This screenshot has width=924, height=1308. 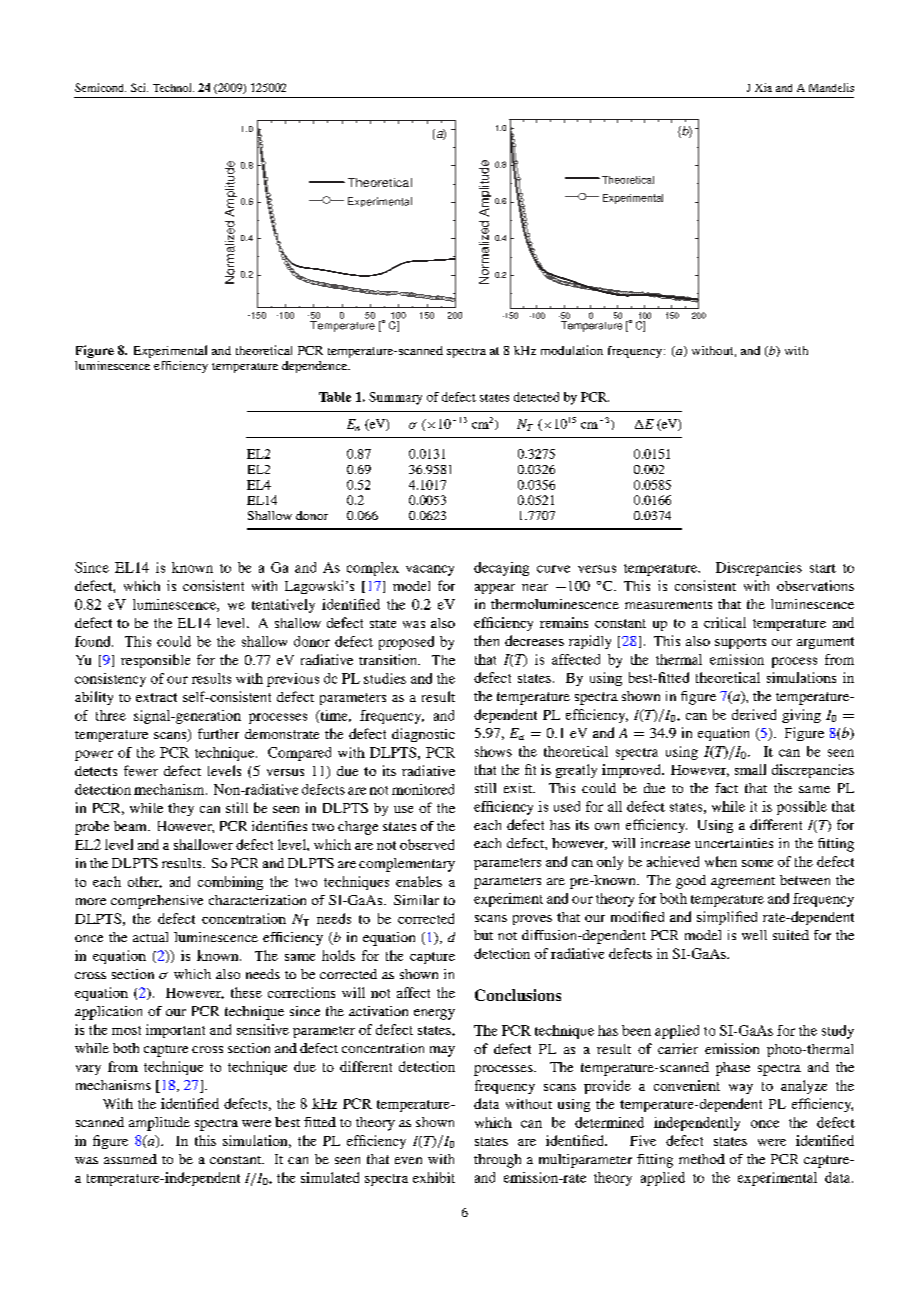 I want to click on Summary, so click(x=395, y=398).
